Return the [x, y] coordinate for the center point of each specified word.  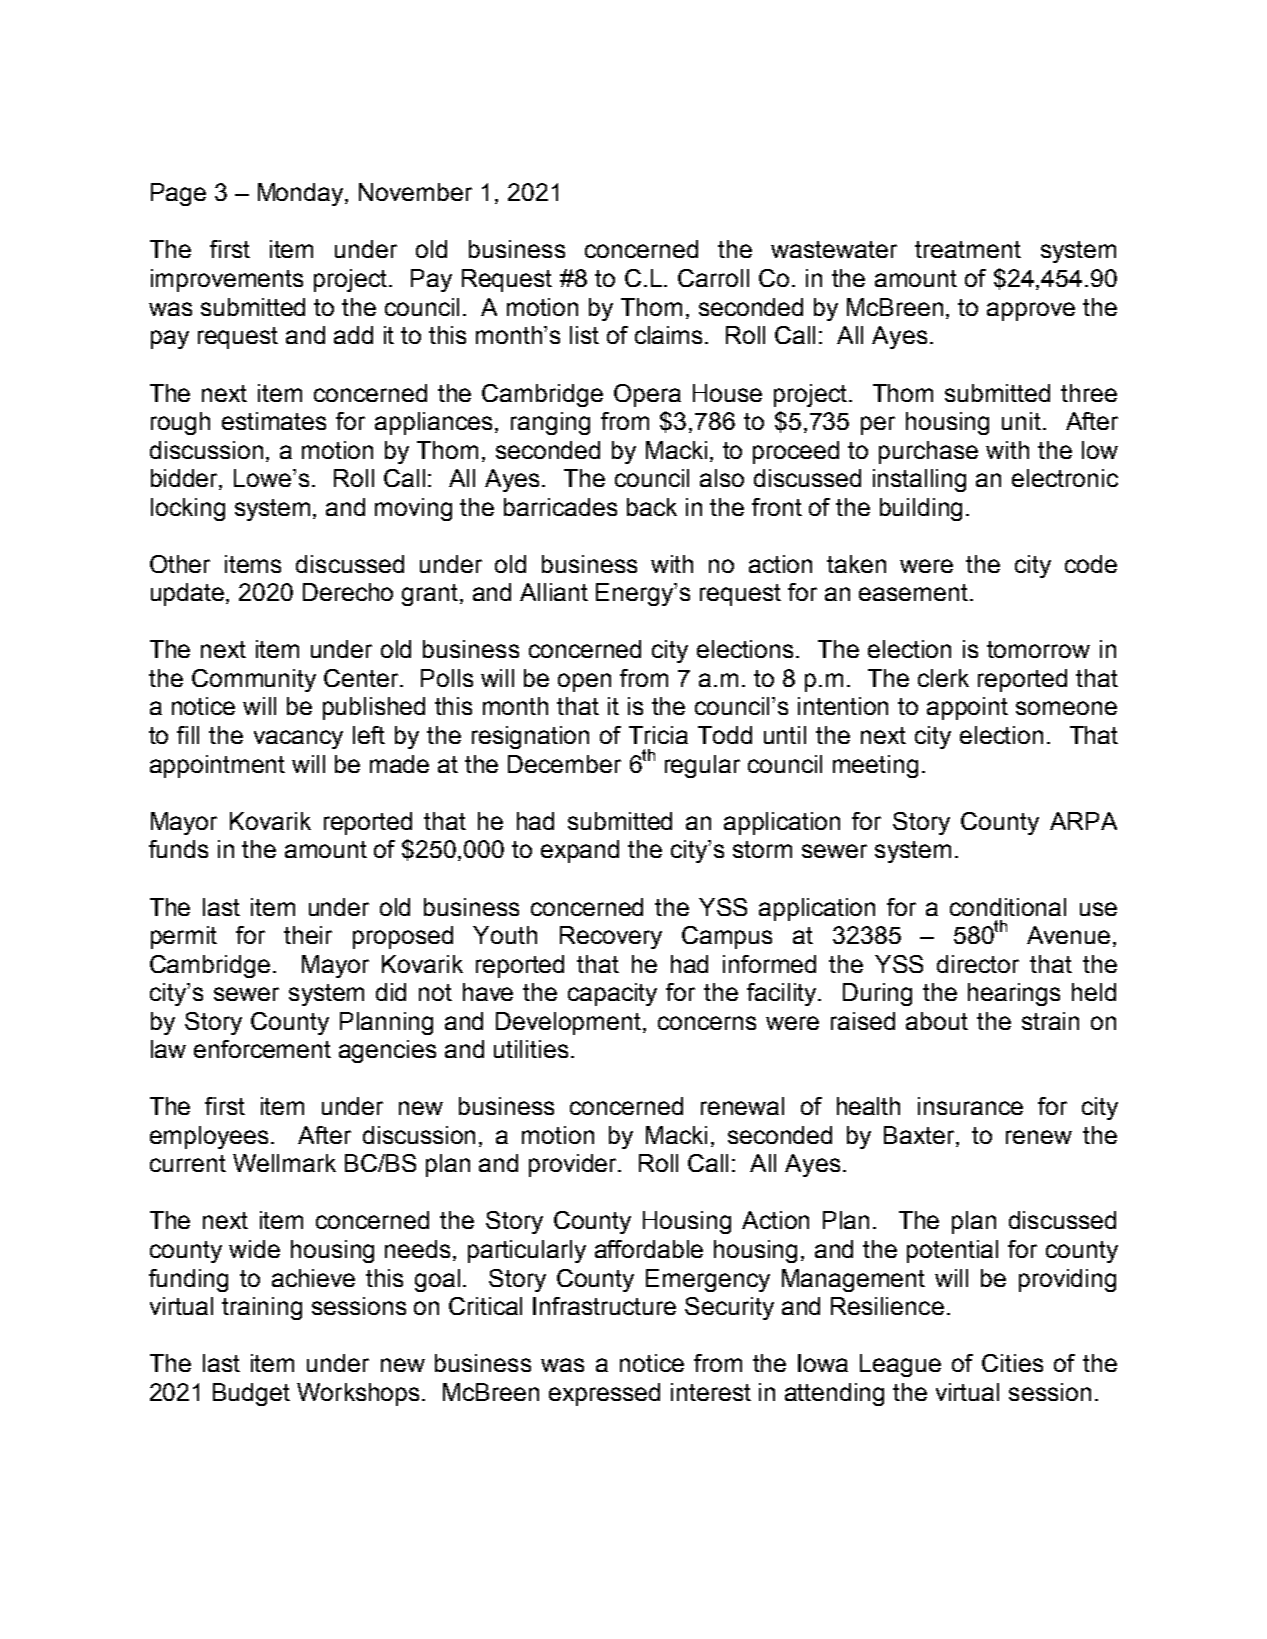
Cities [1012, 1363]
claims [670, 335]
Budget [251, 1394]
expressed [604, 1394]
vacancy [298, 739]
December [564, 764]
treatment [968, 249]
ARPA [1083, 821]
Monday [302, 194]
